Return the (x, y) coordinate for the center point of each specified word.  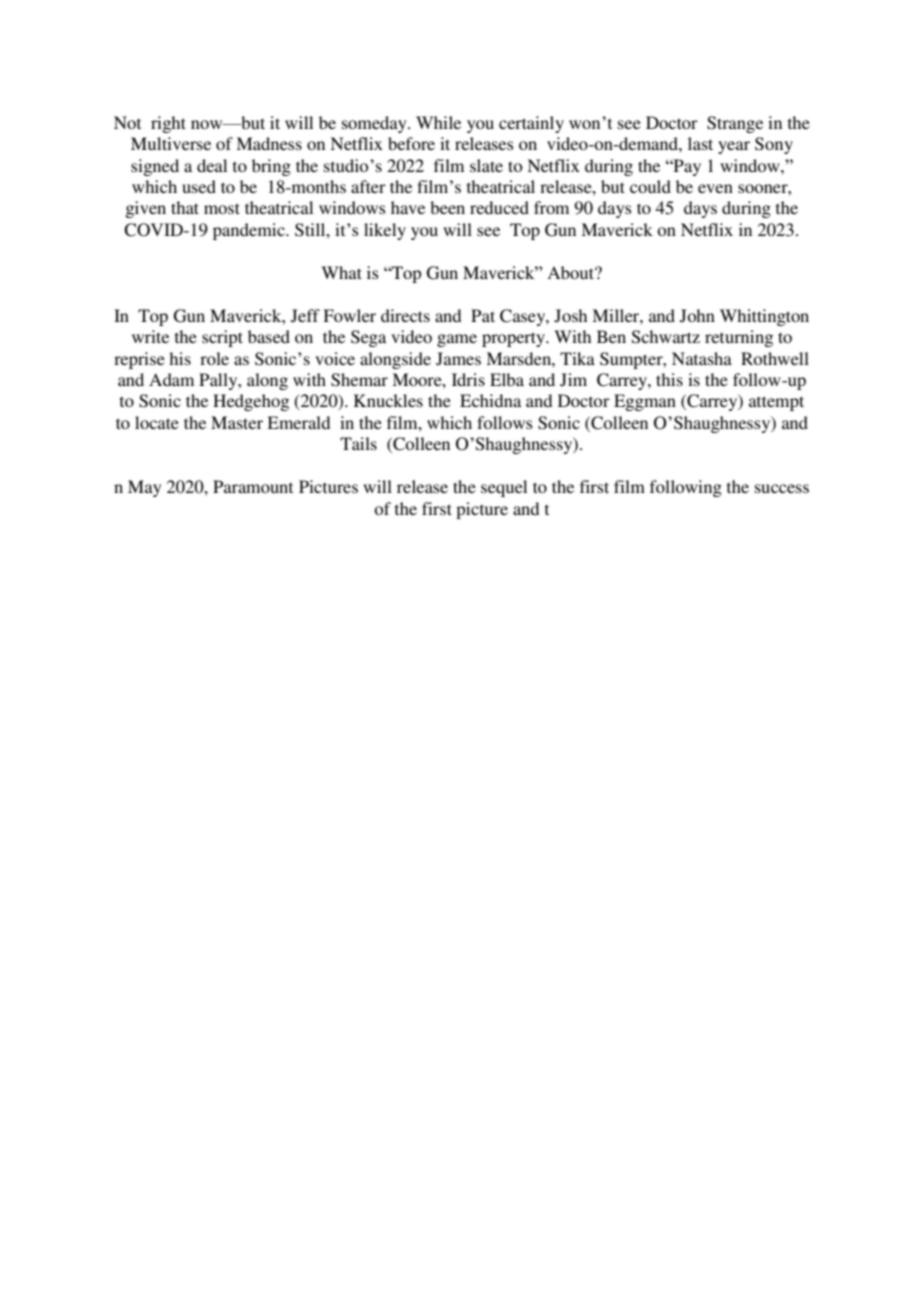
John (697, 316)
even (715, 188)
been (447, 207)
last (700, 143)
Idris (468, 379)
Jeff (305, 316)
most (222, 208)
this (669, 379)
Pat (483, 315)
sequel (504, 488)
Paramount (253, 486)
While (438, 122)
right (168, 124)
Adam (171, 379)
